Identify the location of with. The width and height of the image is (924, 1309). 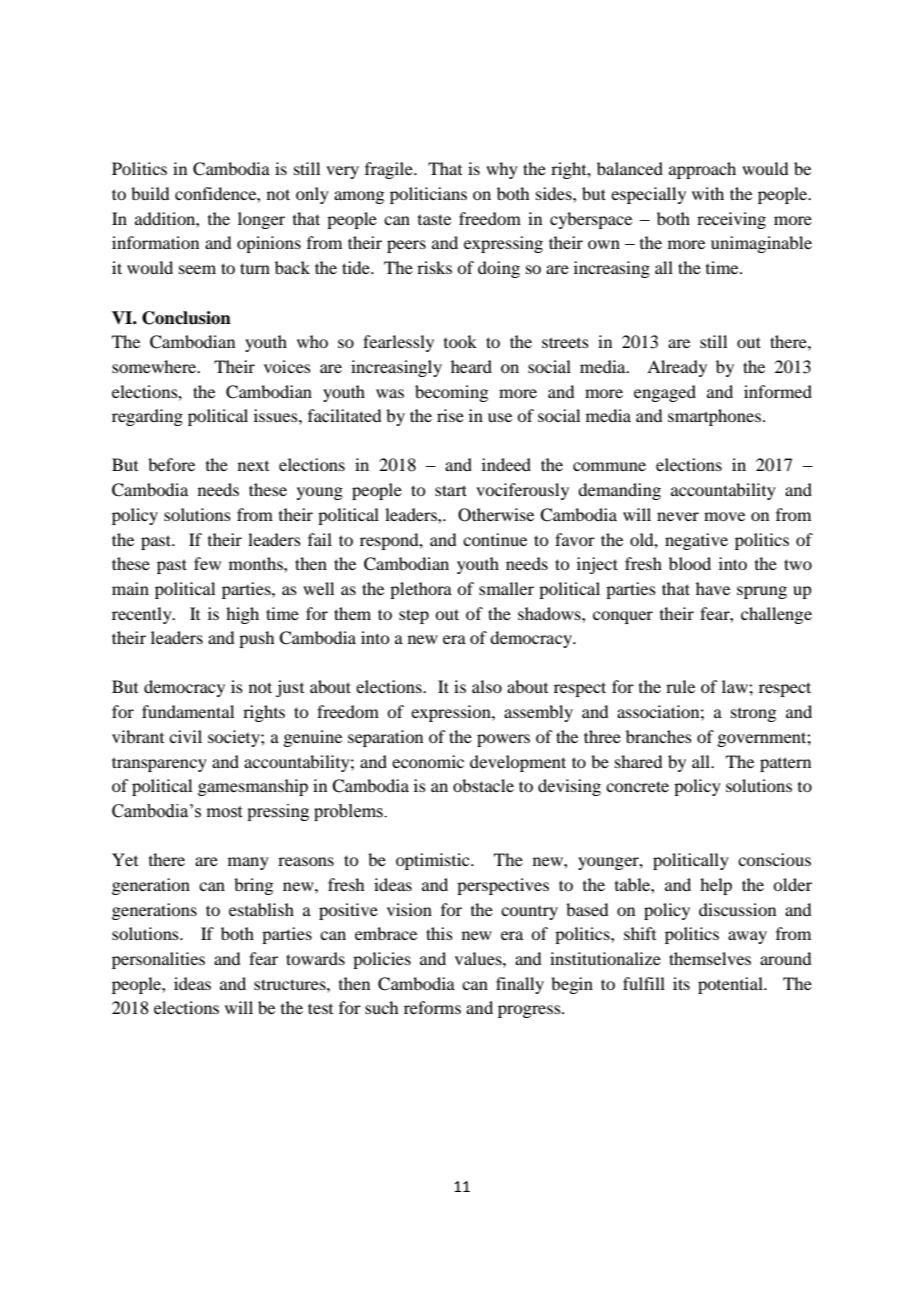
(708, 193).
